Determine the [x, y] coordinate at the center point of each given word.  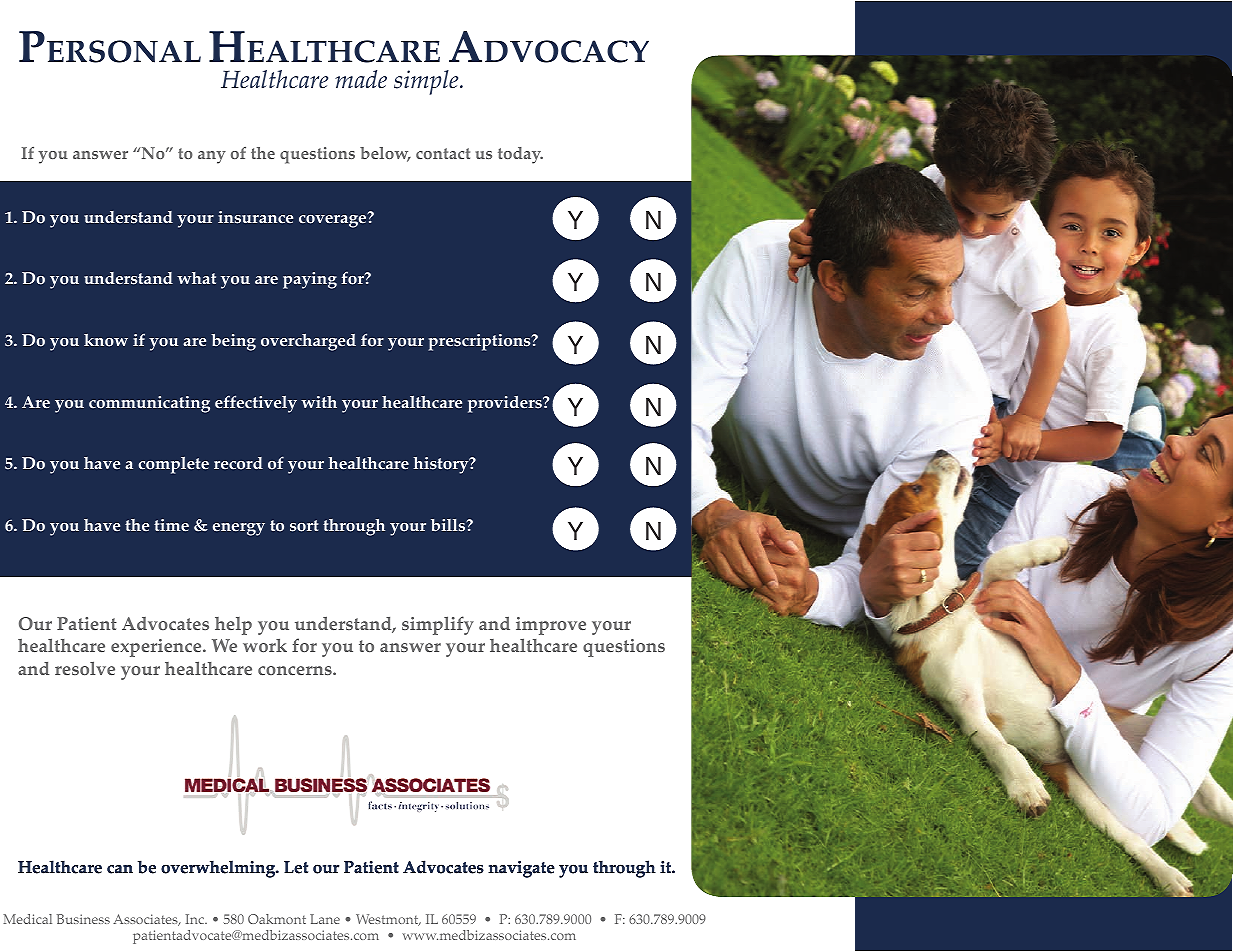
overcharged [308, 342]
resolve [85, 668]
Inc [196, 919]
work [265, 645]
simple [427, 82]
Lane [325, 919]
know [106, 340]
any [212, 157]
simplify [438, 625]
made [361, 79]
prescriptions [480, 342]
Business [83, 919]
